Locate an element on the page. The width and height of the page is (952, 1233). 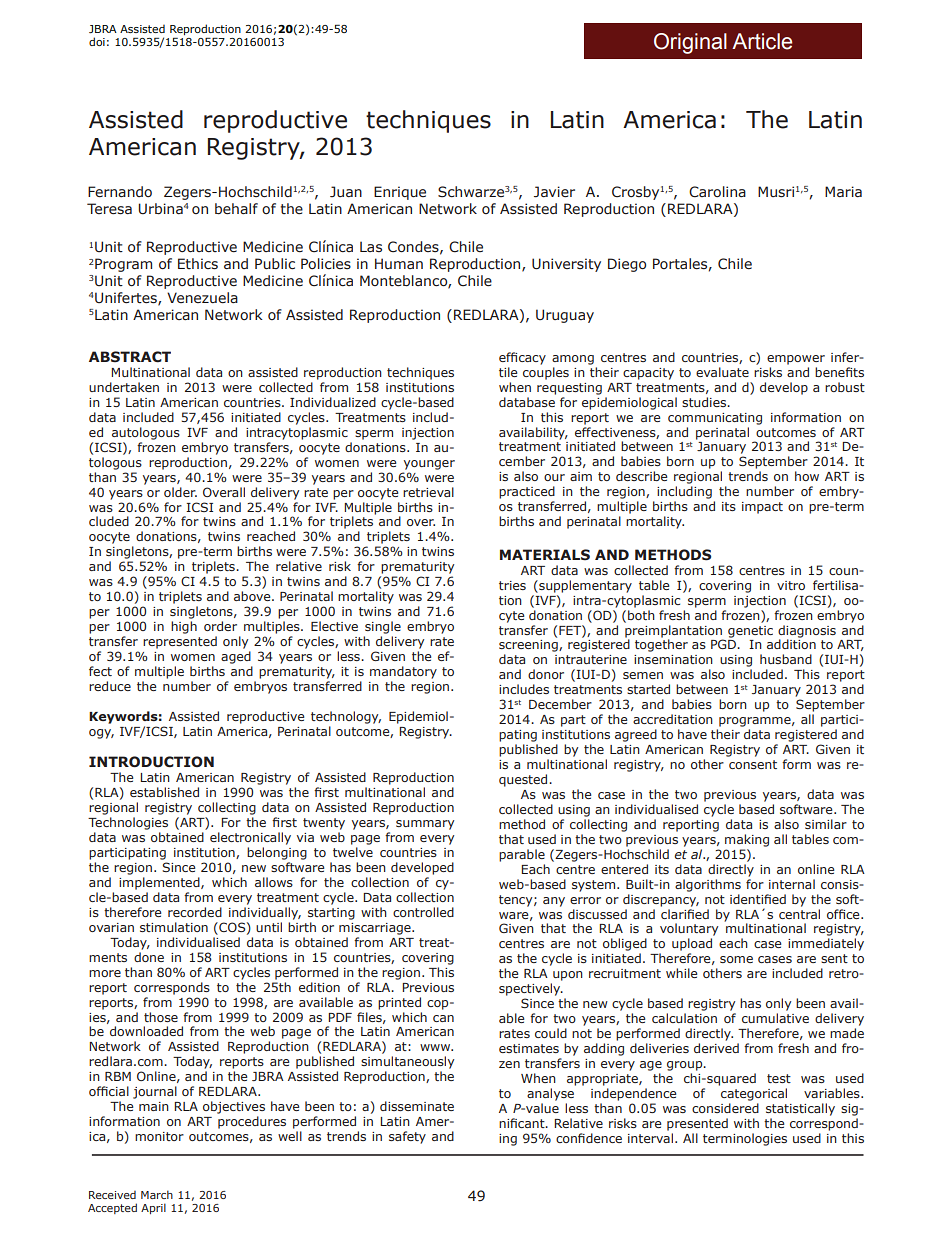
Article is located at coordinates (762, 41).
